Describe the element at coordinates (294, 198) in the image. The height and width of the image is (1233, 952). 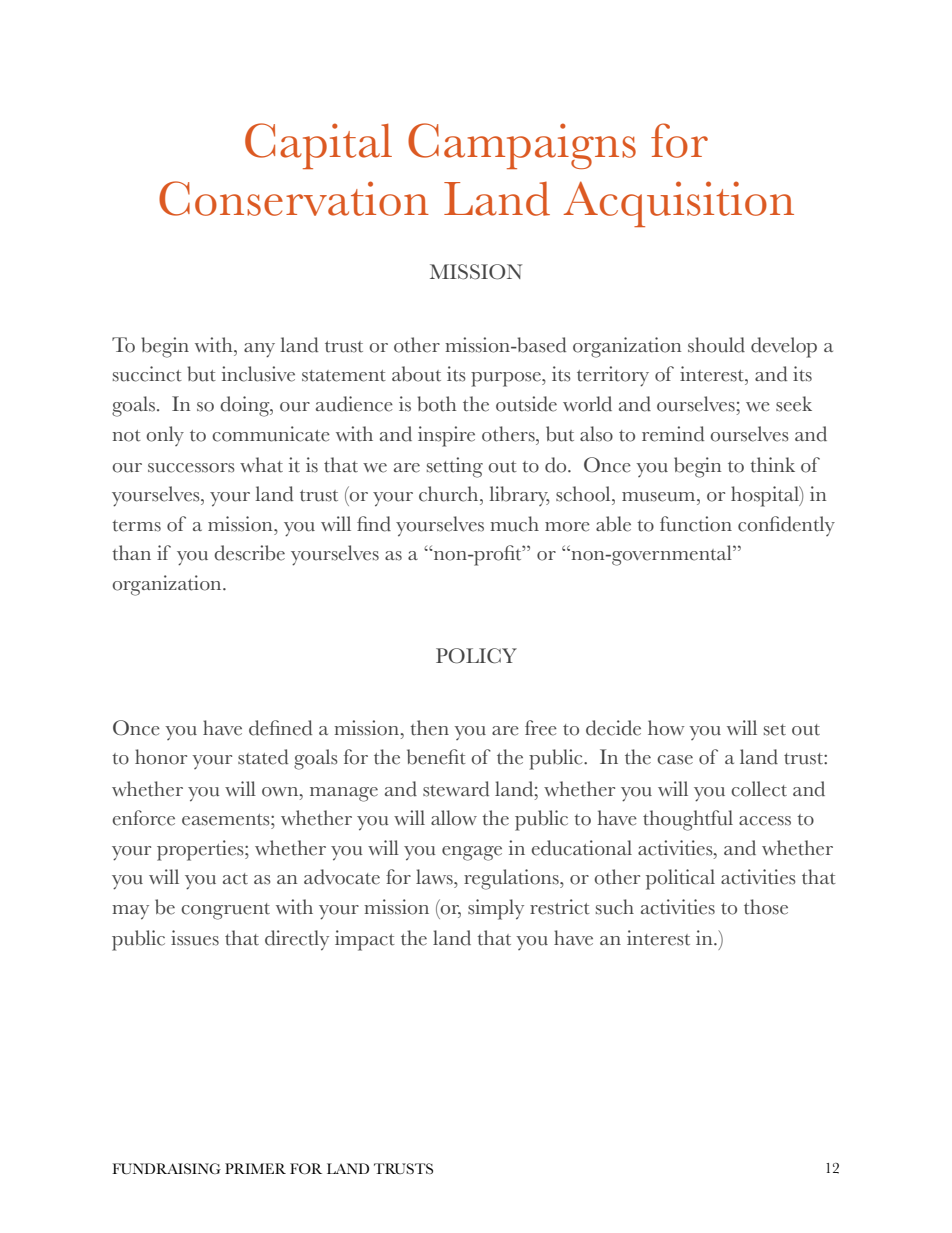
I see `Conservation` at that location.
